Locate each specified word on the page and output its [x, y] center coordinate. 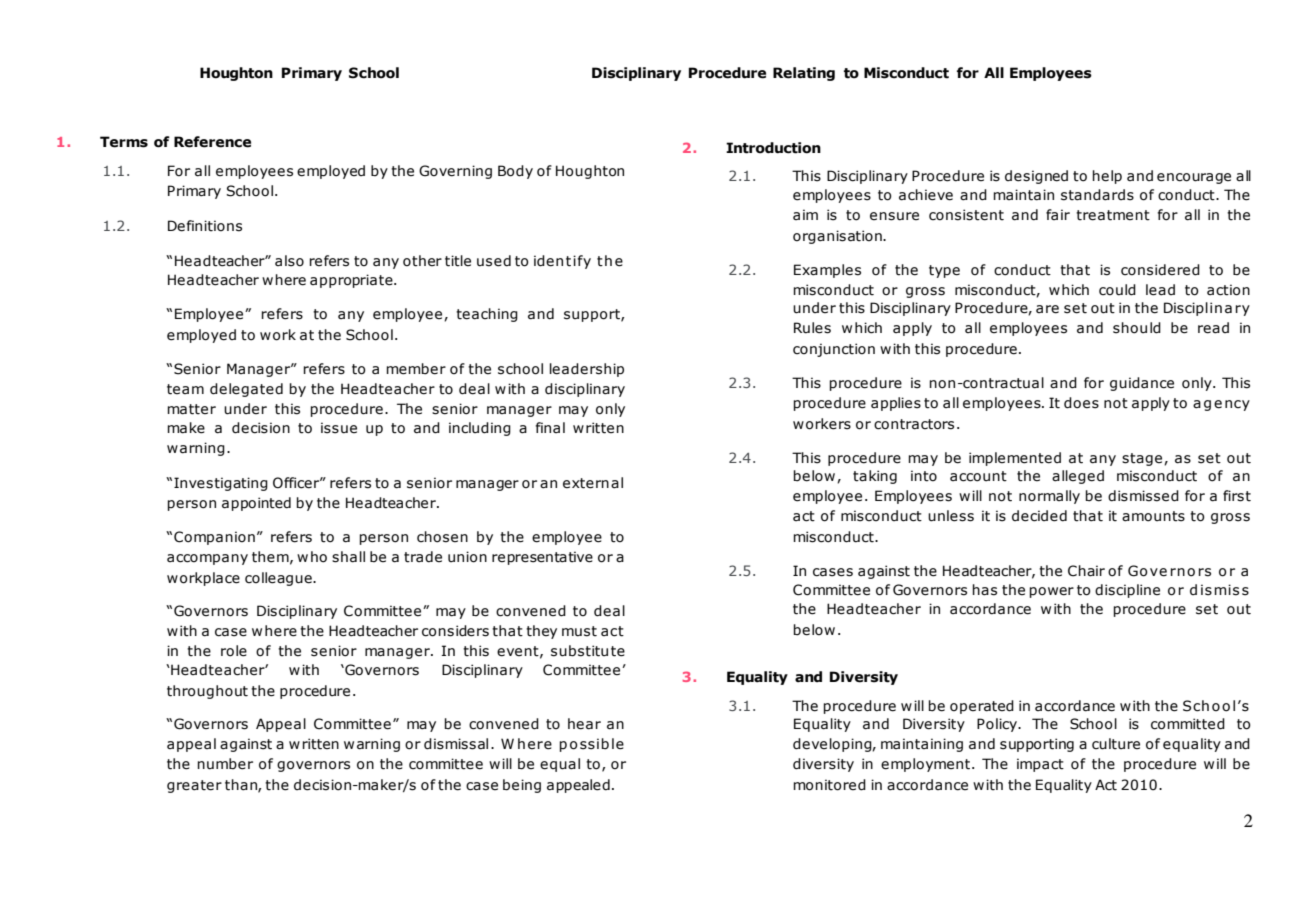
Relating [804, 74]
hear [584, 724]
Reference [212, 142]
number [225, 764]
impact [1040, 765]
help [1107, 177]
